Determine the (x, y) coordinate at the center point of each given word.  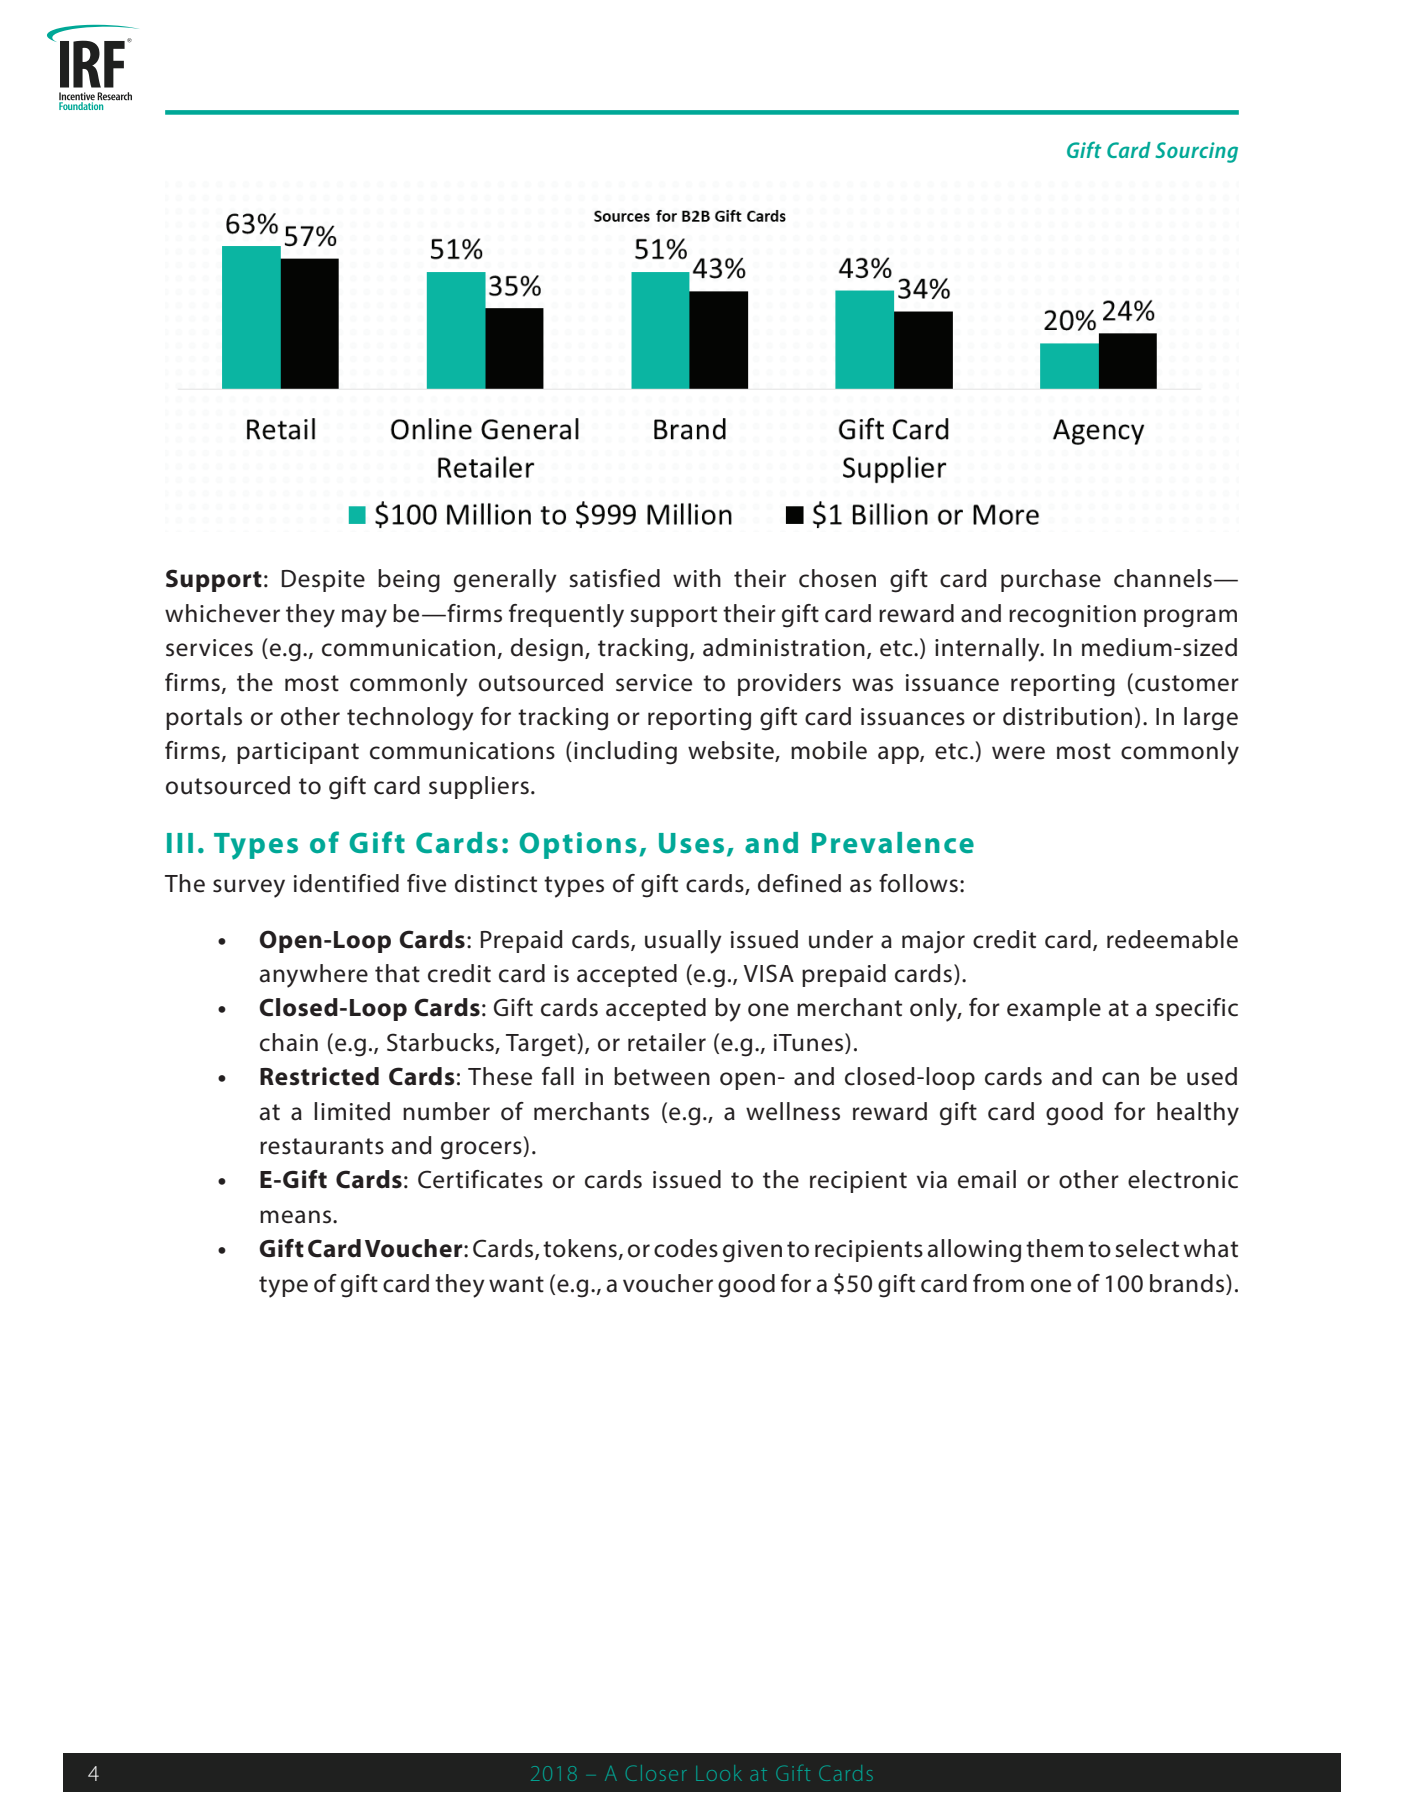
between (662, 1076)
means (297, 1217)
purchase (1051, 580)
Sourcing (1196, 152)
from (998, 1283)
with (697, 578)
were (1018, 753)
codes (686, 1248)
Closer (656, 1773)
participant (298, 753)
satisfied (615, 578)
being (409, 581)
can (1120, 1079)
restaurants (322, 1146)
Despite (323, 581)
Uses (691, 843)
